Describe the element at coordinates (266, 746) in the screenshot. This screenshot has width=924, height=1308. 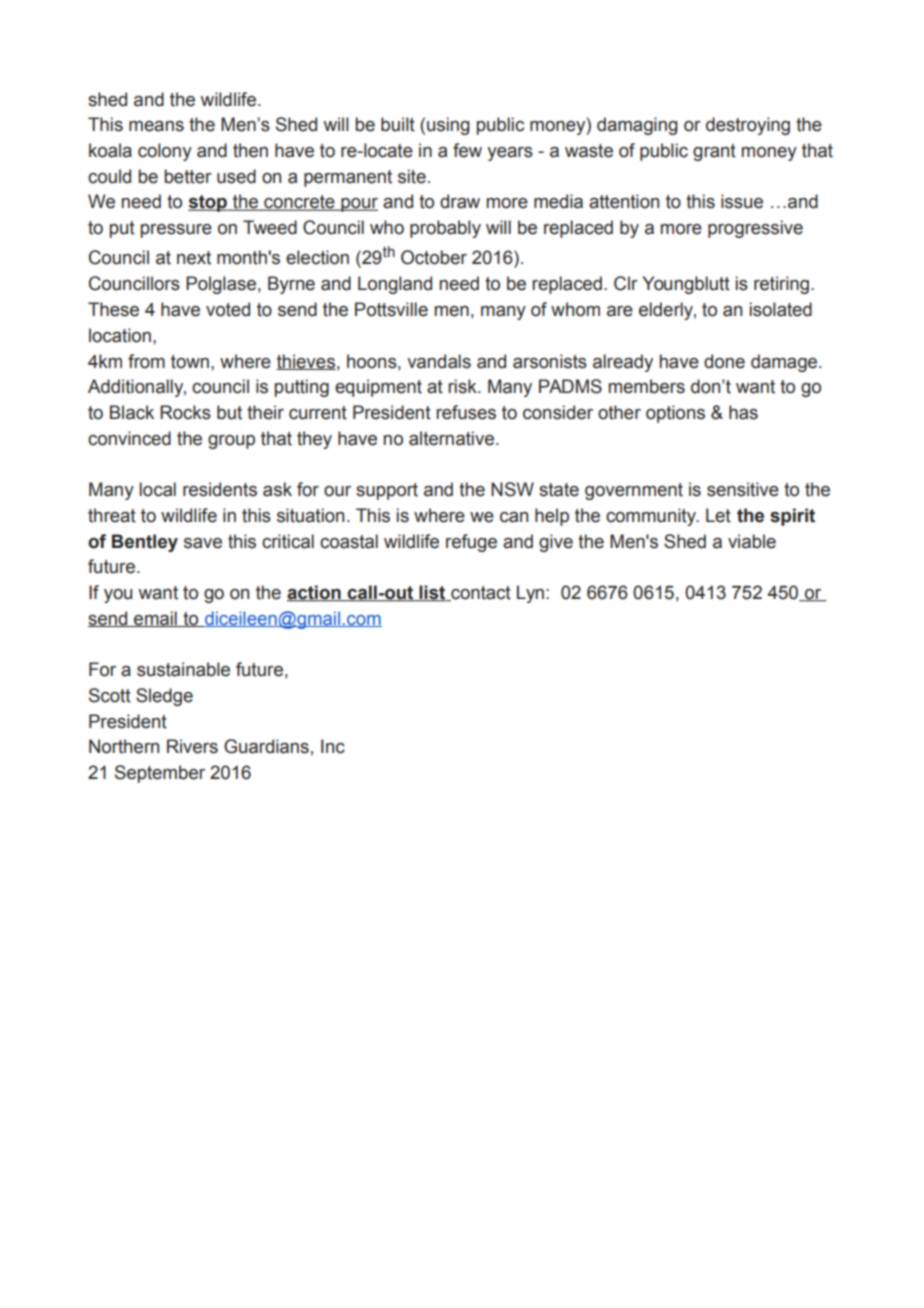
I see `Guardians` at that location.
